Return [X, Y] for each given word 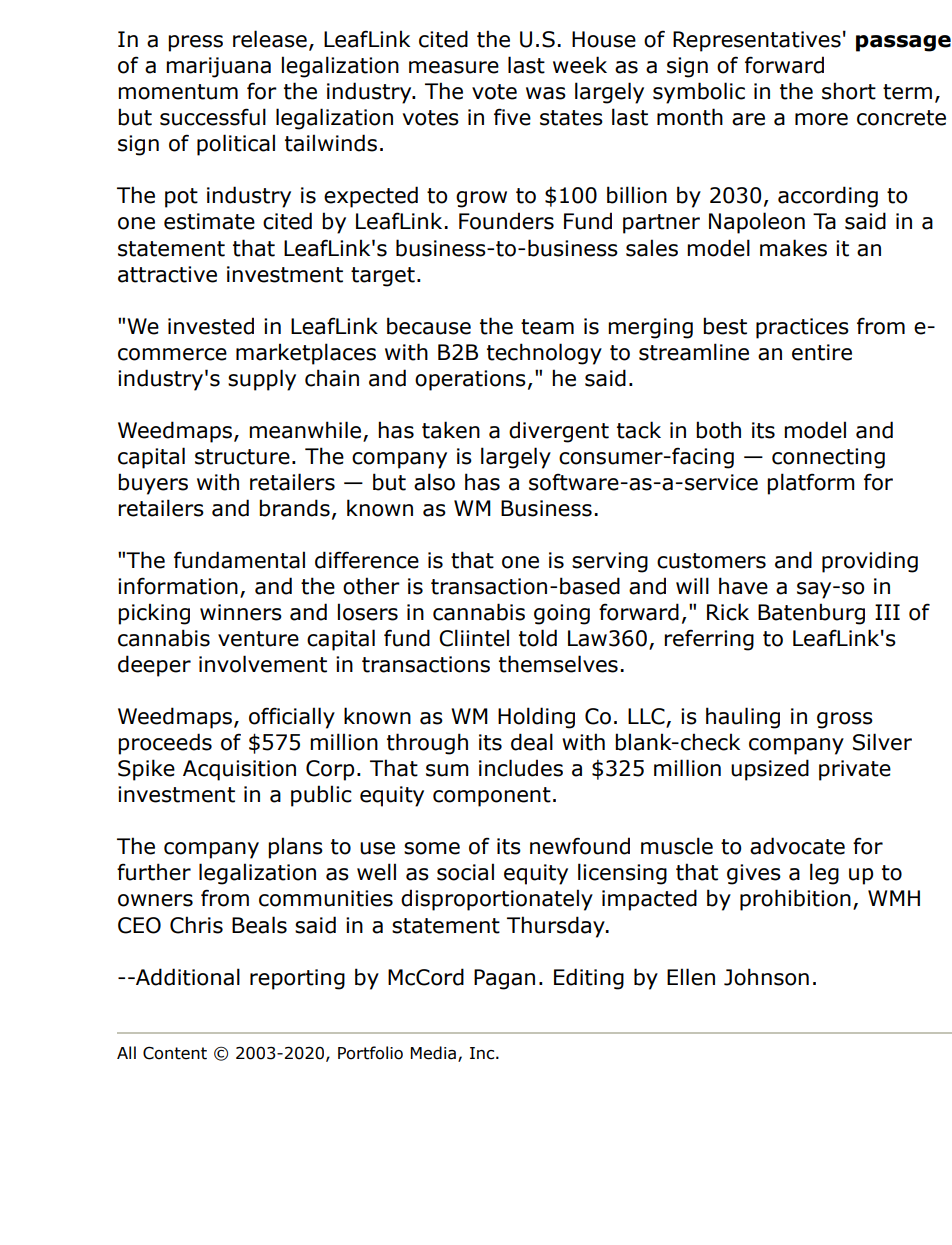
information [178, 586]
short [849, 91]
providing [870, 562]
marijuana [218, 67]
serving [610, 562]
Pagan [504, 979]
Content [175, 1053]
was [546, 93]
